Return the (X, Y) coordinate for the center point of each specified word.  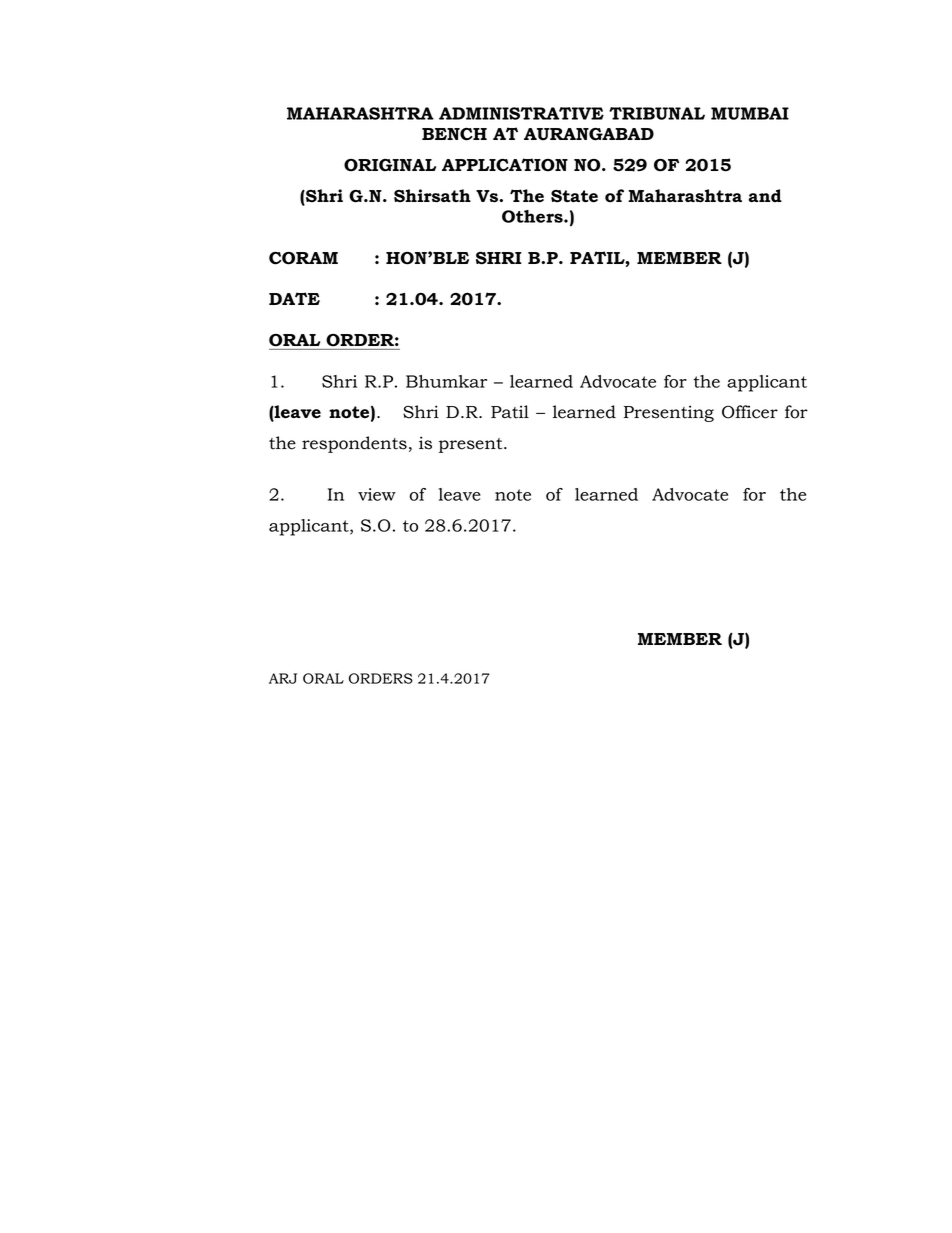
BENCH (454, 134)
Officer (750, 412)
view (377, 494)
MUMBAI (750, 113)
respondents (354, 444)
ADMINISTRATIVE (521, 113)
